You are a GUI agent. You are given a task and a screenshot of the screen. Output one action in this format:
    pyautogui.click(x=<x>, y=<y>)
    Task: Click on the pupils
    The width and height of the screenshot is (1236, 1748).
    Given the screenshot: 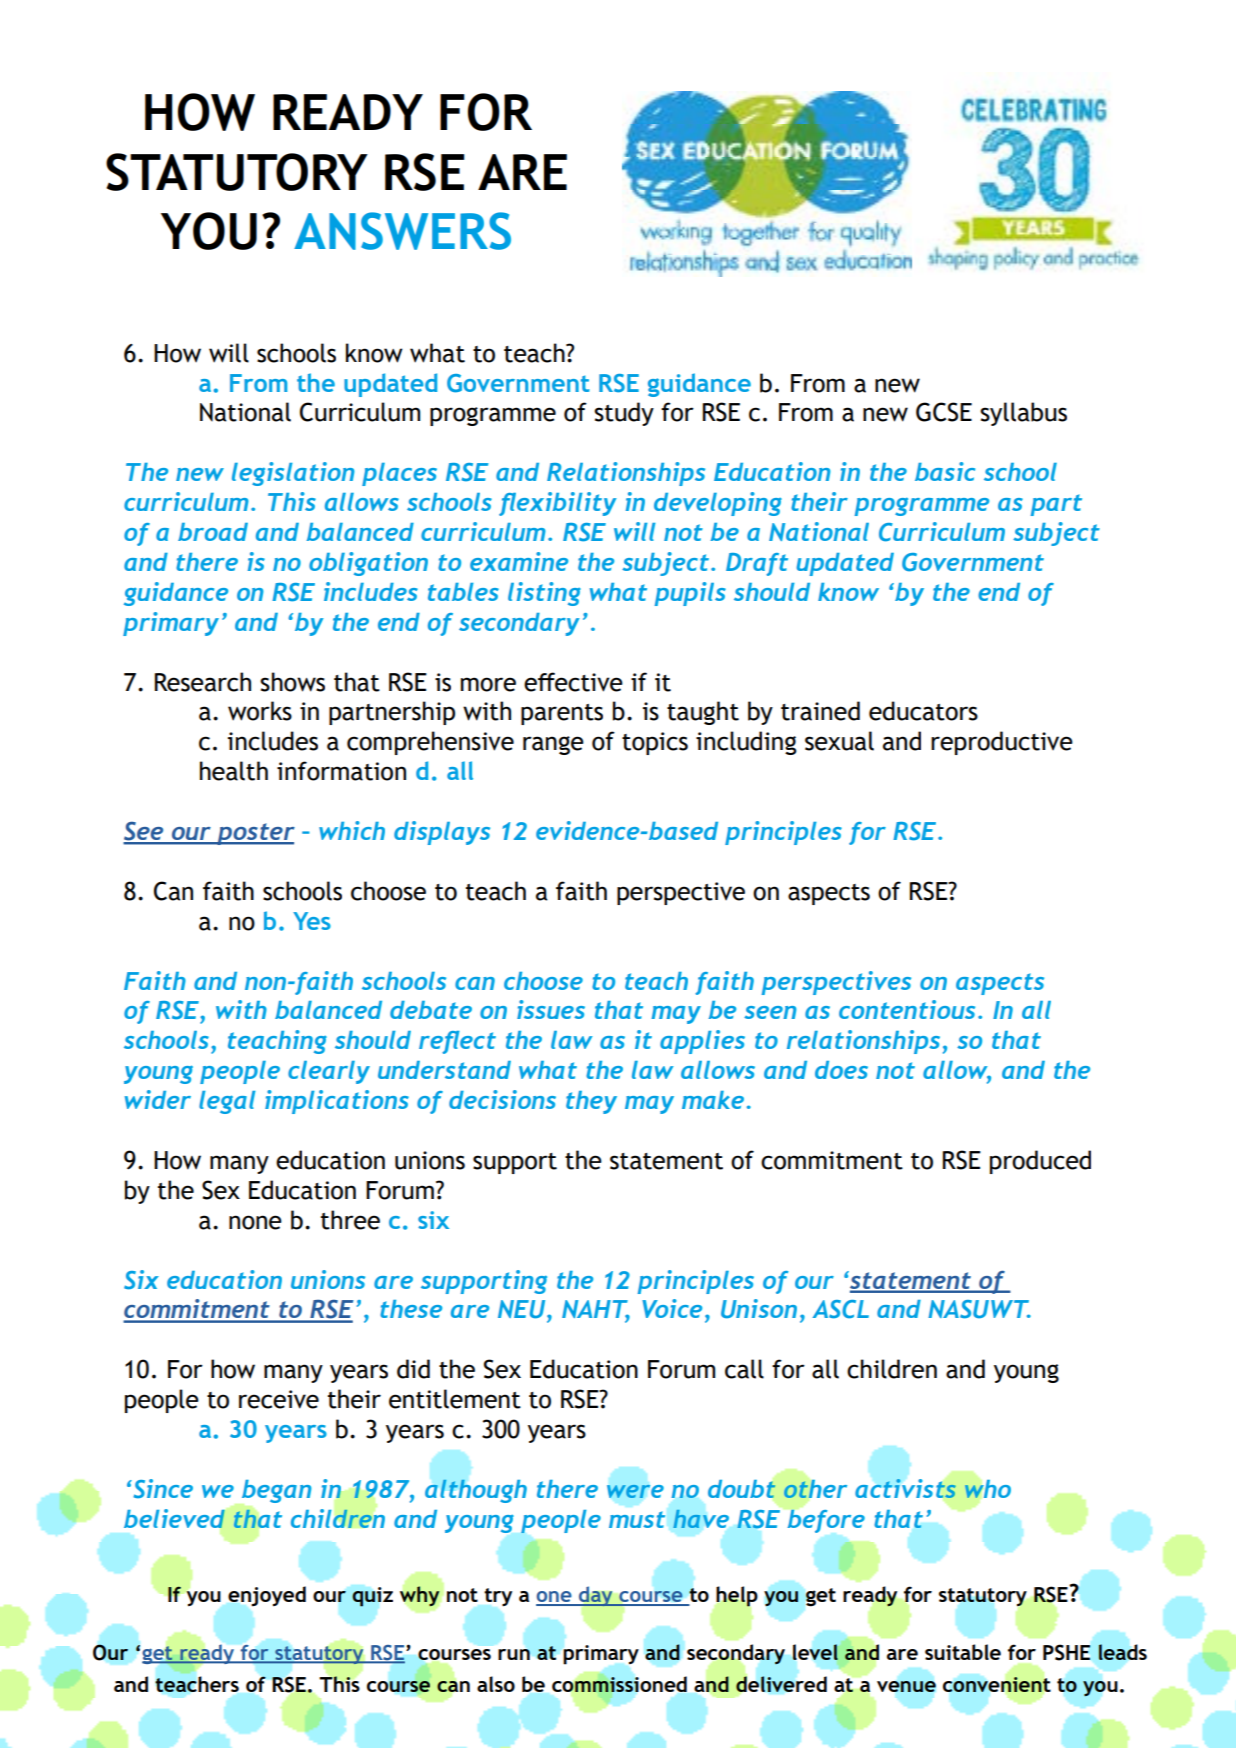 What is the action you would take?
    pyautogui.click(x=690, y=594)
